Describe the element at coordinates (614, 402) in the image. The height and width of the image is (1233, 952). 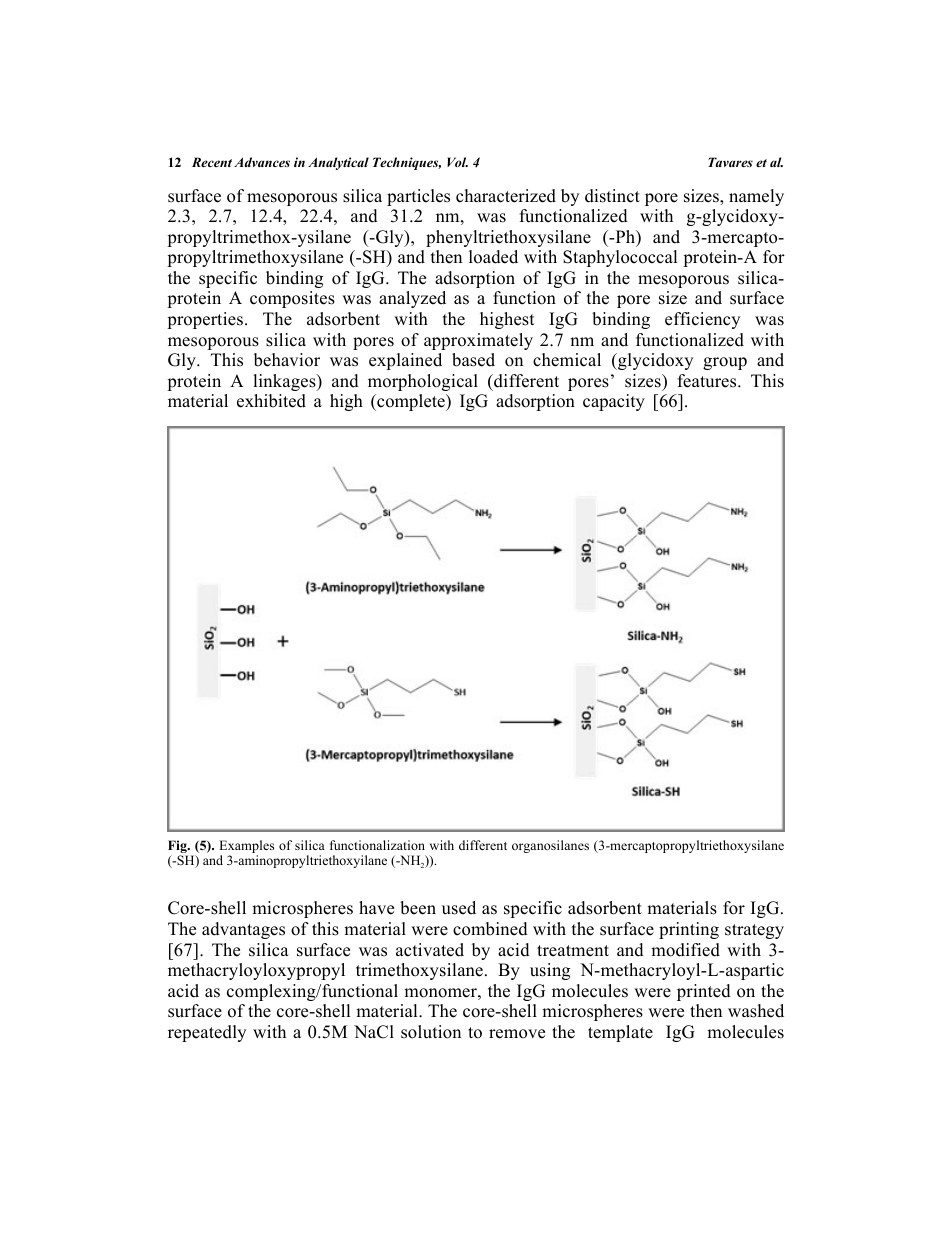
I see `capacity` at that location.
